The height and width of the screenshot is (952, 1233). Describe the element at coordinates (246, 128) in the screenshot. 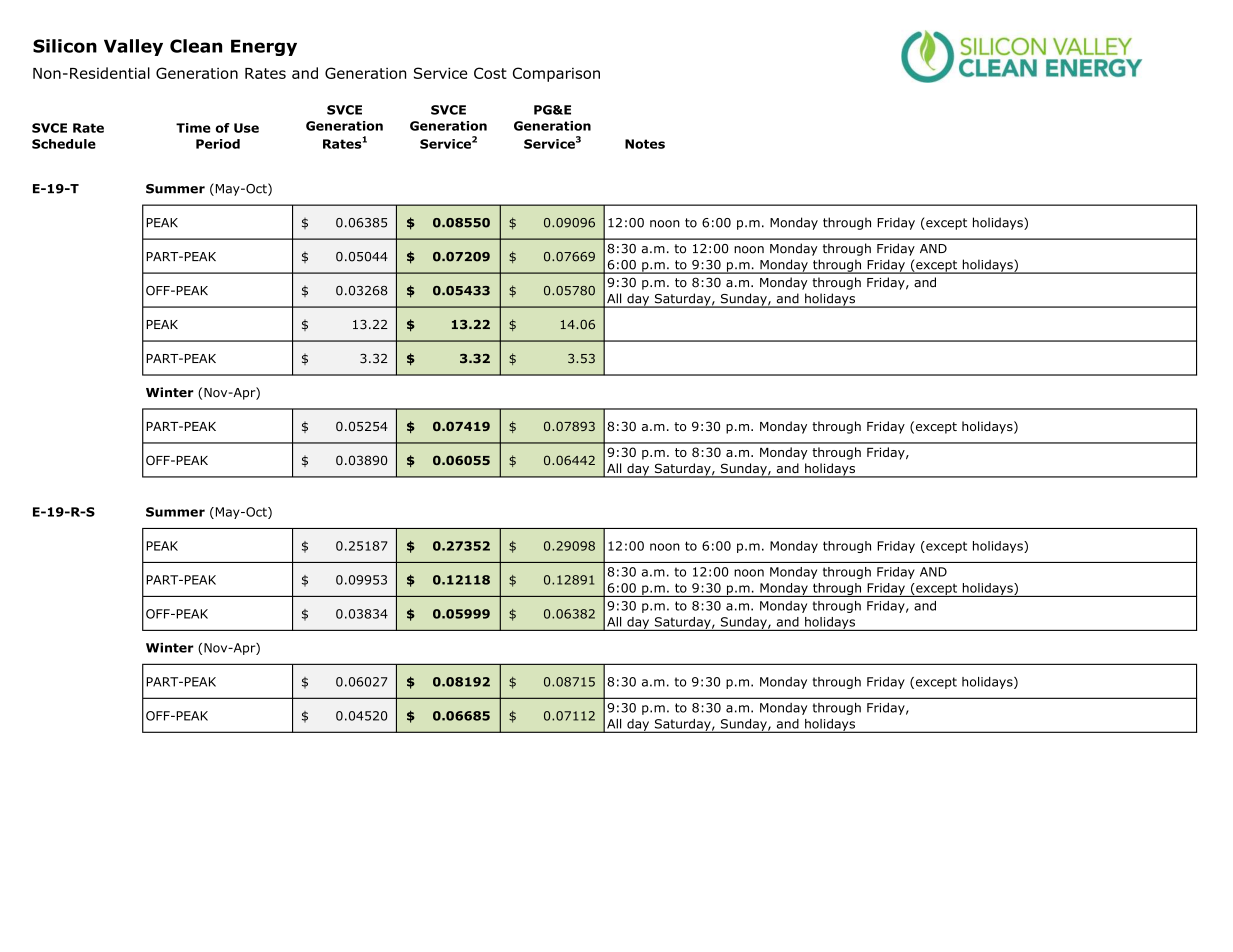

I see `Use` at that location.
